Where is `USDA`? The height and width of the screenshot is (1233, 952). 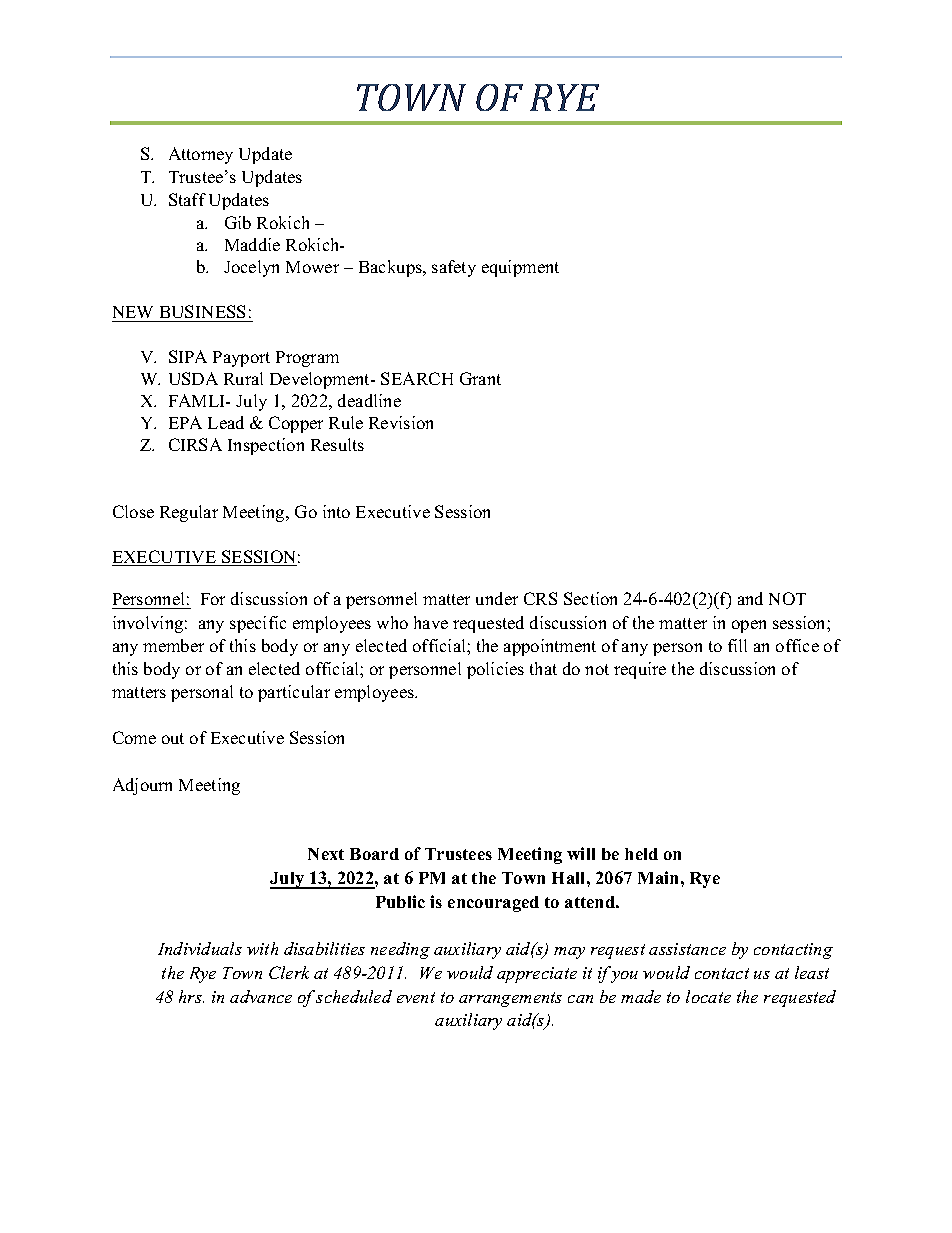
USDA is located at coordinates (193, 378).
